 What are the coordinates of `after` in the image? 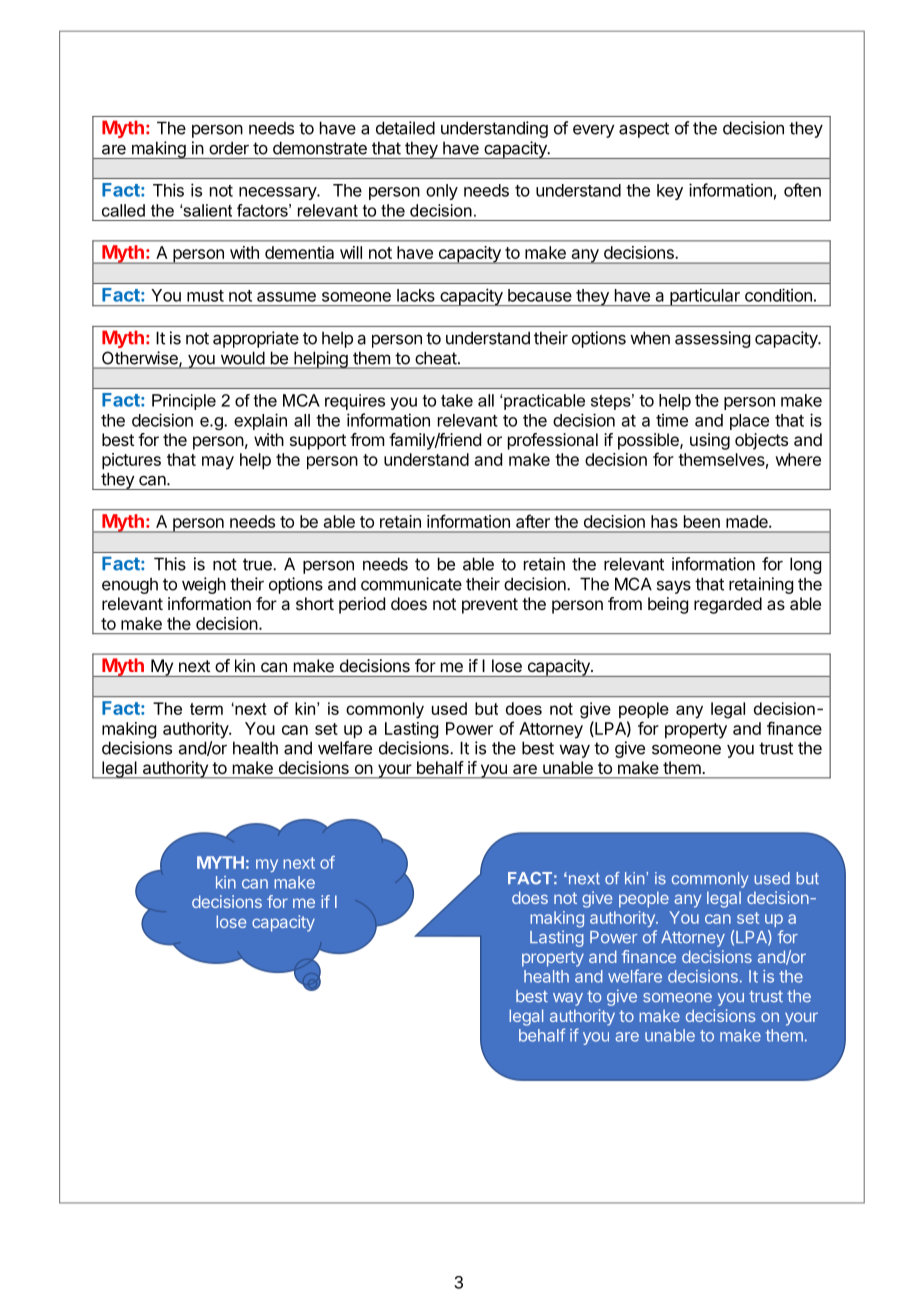 It's located at (533, 521).
